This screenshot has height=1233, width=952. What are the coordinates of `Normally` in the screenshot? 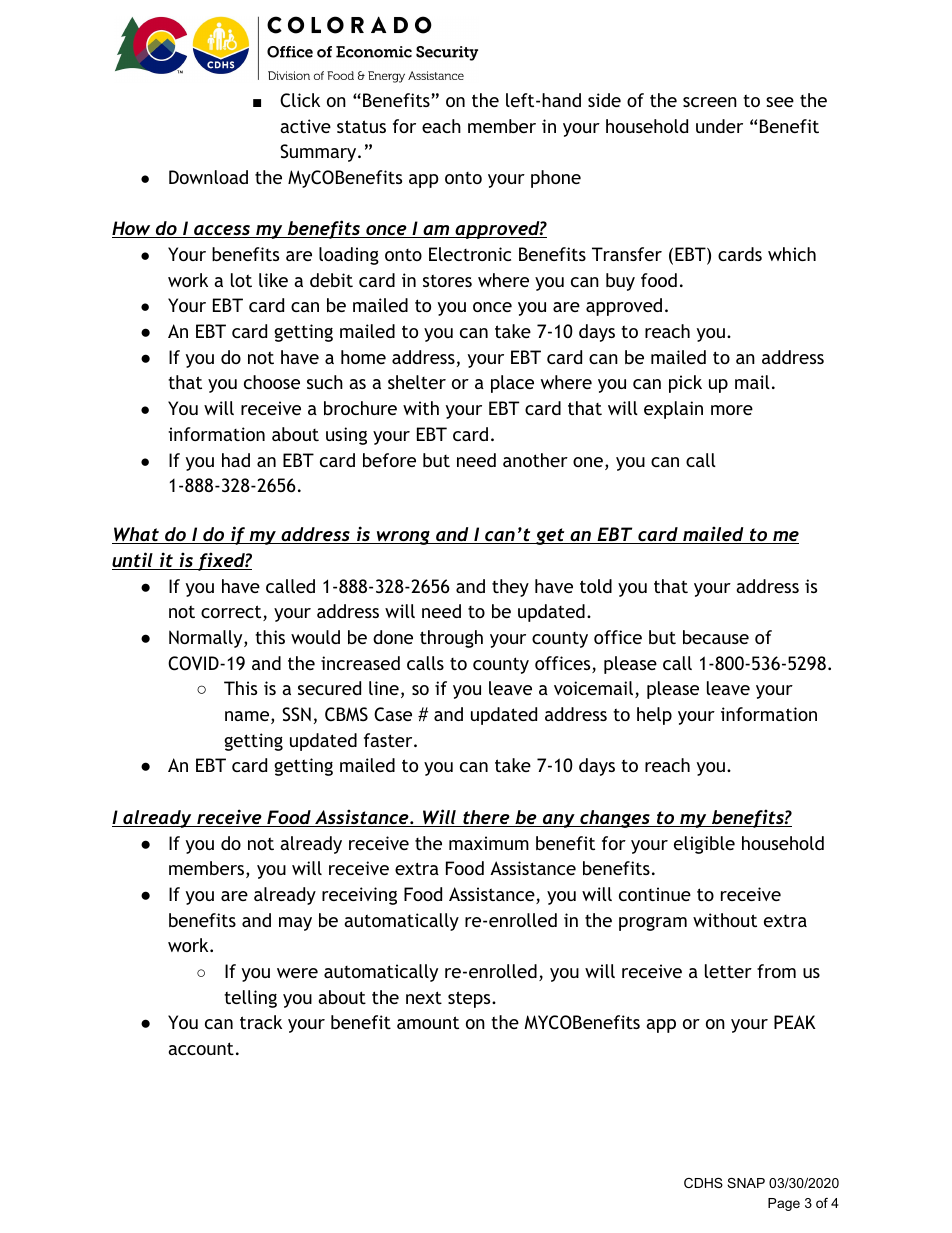 It's located at (207, 639).
